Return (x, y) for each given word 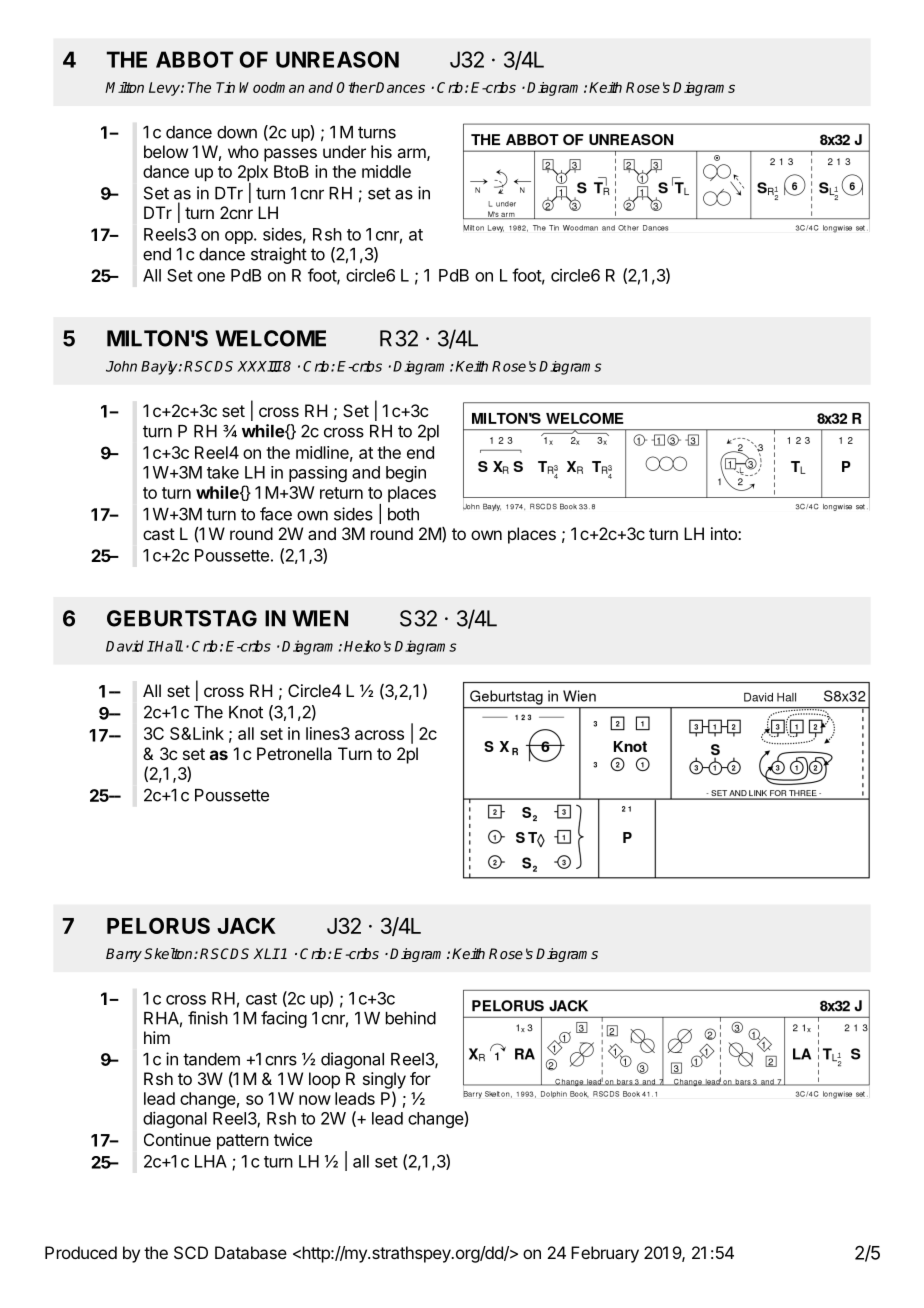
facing (284, 1019)
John (121, 366)
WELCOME (270, 338)
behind (411, 1018)
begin (406, 474)
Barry (124, 955)
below (166, 151)
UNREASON (337, 59)
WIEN (320, 618)
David (125, 646)
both (403, 514)
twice (293, 1139)
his (381, 151)
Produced (81, 1252)
